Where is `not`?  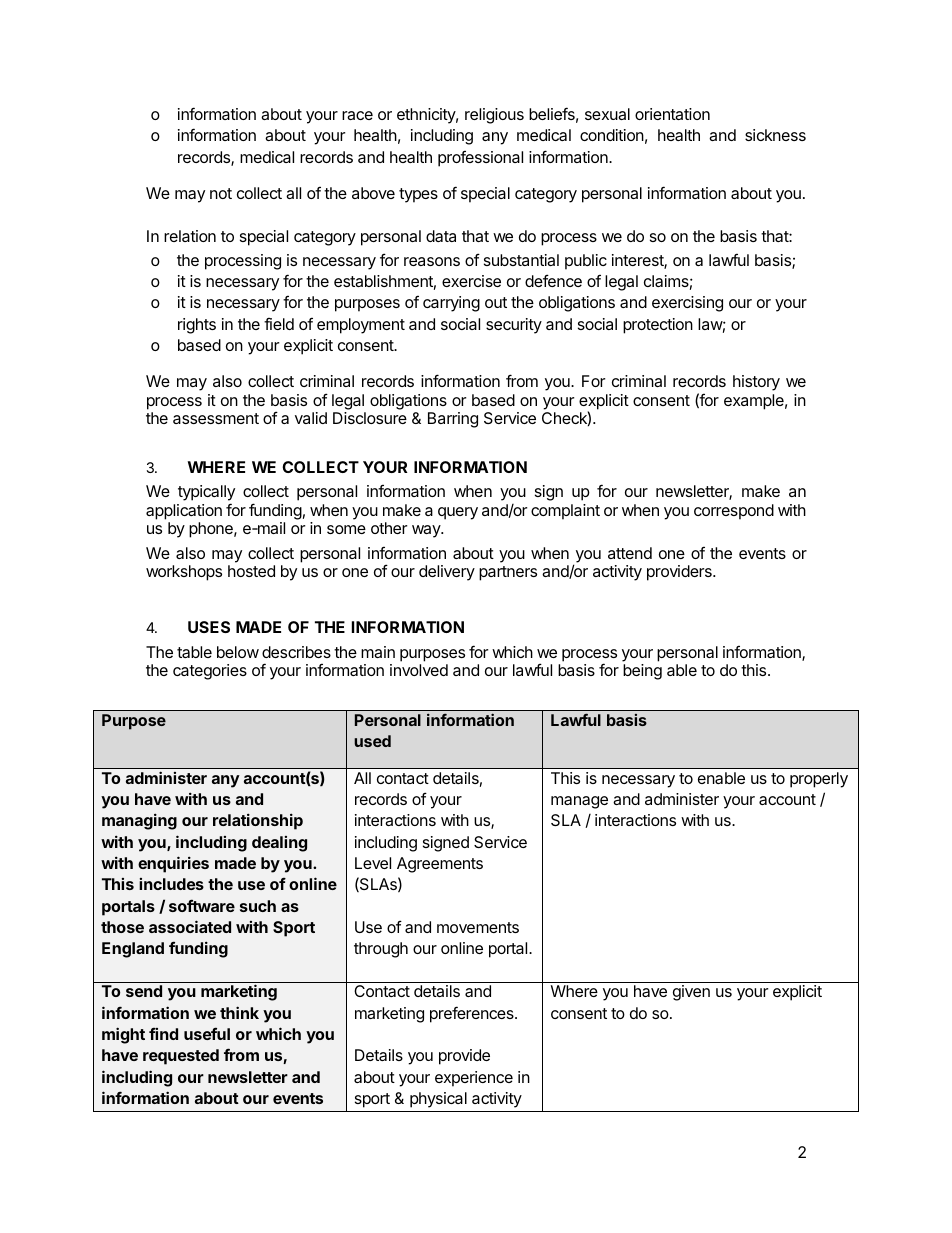 not is located at coordinates (221, 193).
